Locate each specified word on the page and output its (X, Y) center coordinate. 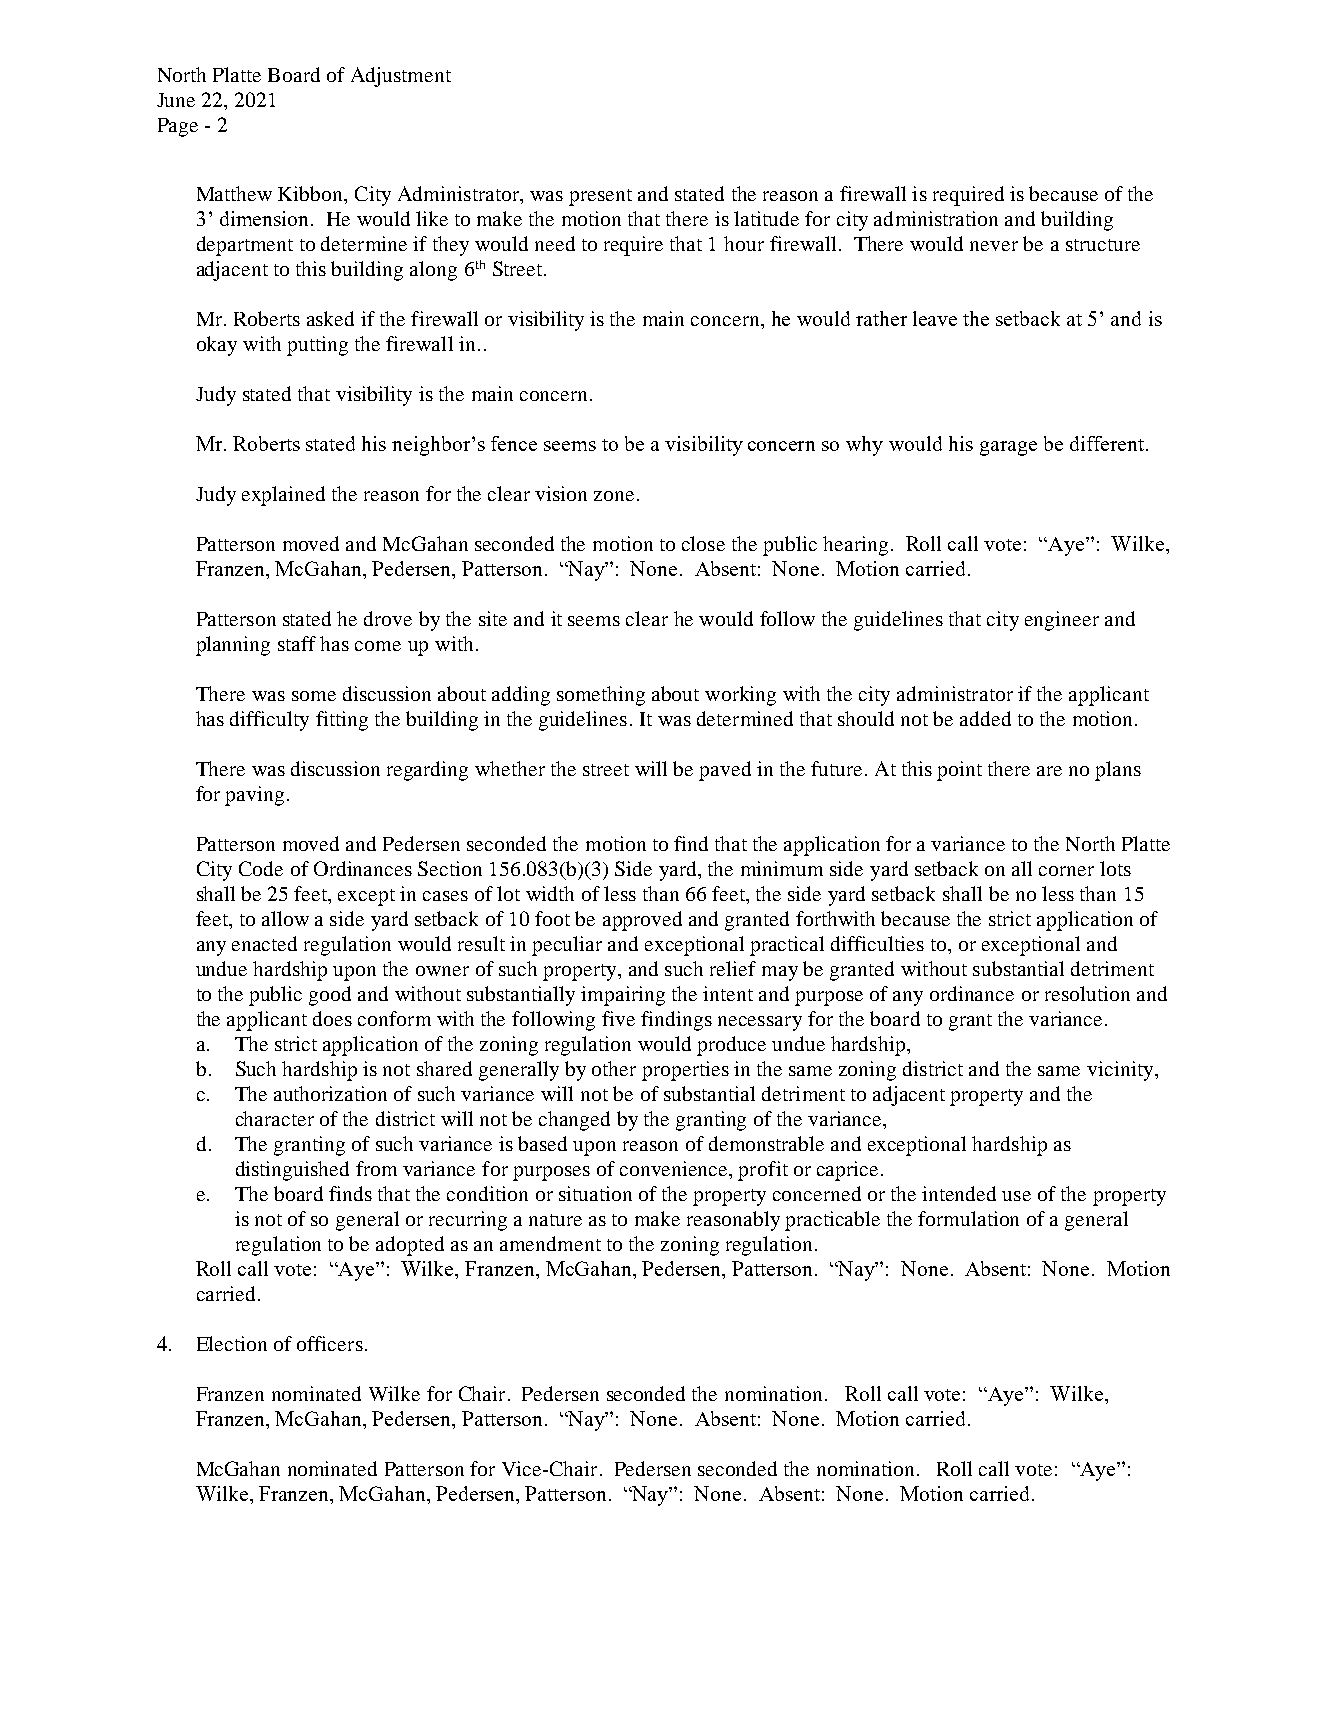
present (600, 197)
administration (936, 218)
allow (285, 918)
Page (178, 127)
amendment (550, 1243)
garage (1008, 448)
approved (642, 921)
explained (283, 496)
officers (330, 1343)
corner (1066, 871)
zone (614, 496)
